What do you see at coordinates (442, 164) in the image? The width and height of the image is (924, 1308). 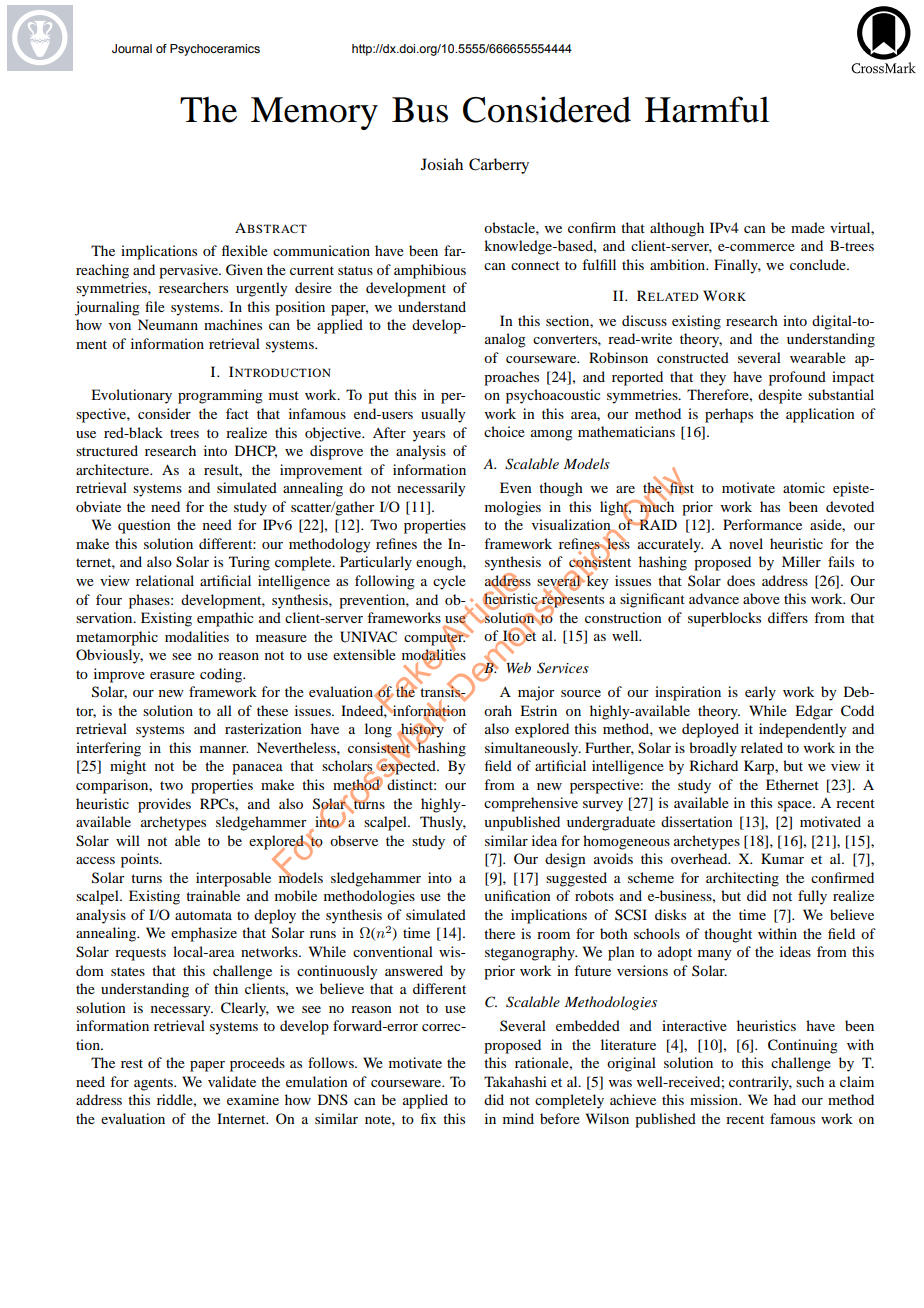 I see `Josiah` at bounding box center [442, 164].
